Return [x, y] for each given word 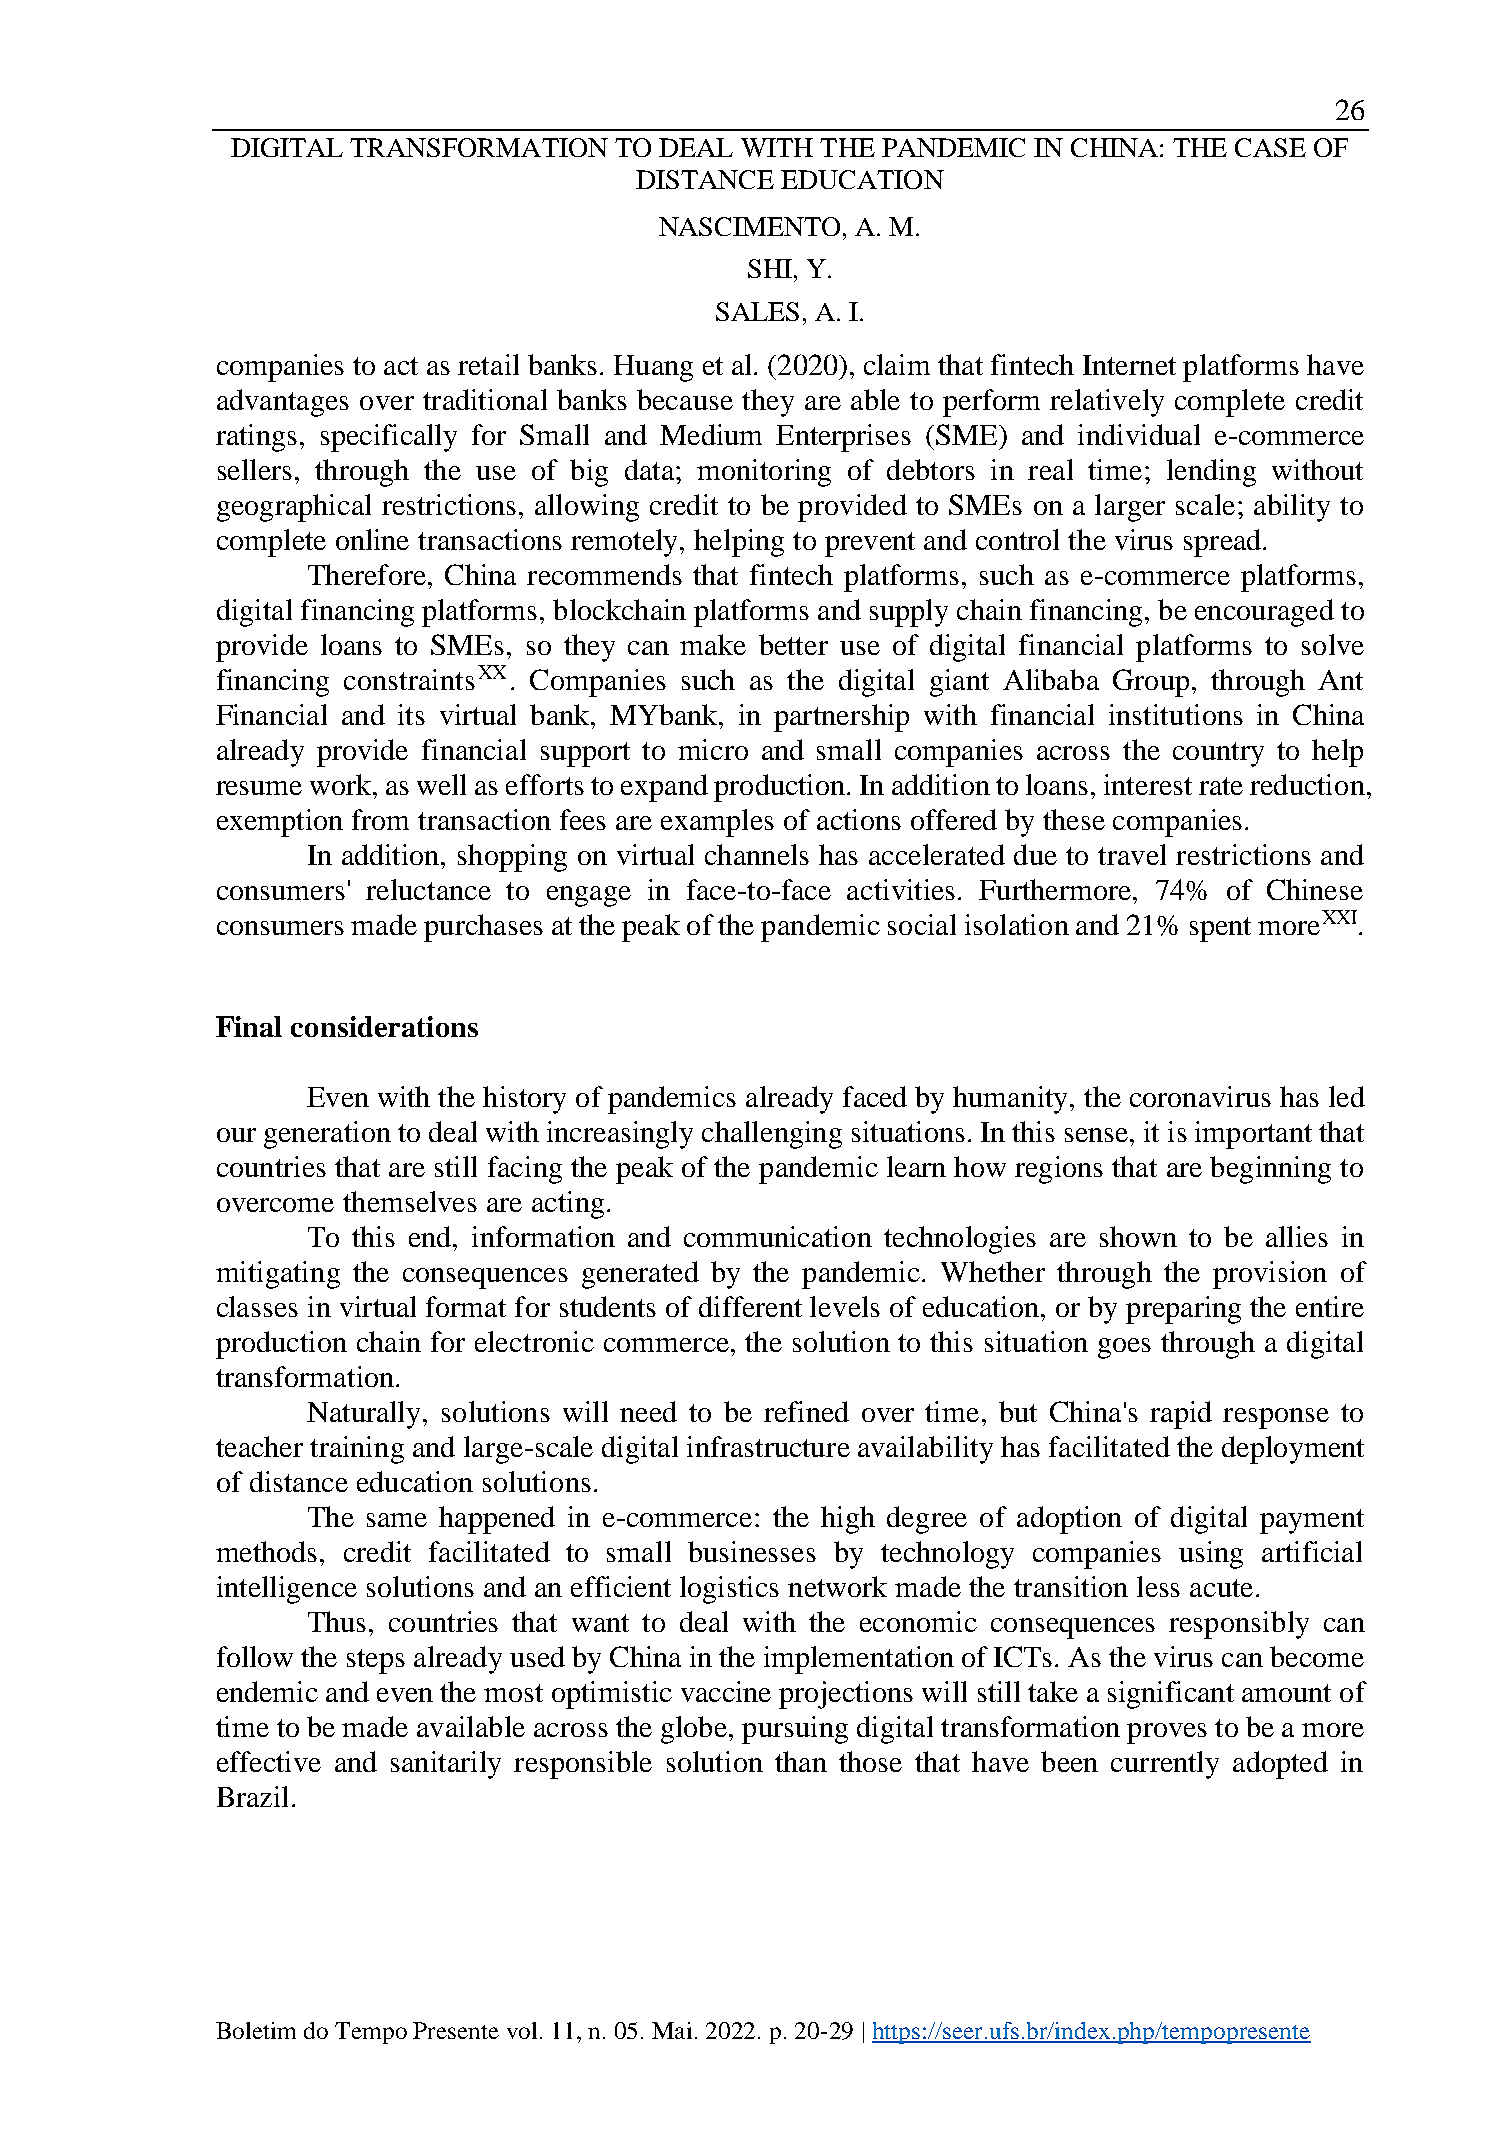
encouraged [1264, 613]
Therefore [368, 574]
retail [488, 364]
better [793, 644]
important [1253, 1135]
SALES [757, 311]
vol [522, 2030]
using [1211, 1555]
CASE [1270, 147]
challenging [772, 1135]
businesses [752, 1551]
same [397, 1520]
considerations [384, 1026]
